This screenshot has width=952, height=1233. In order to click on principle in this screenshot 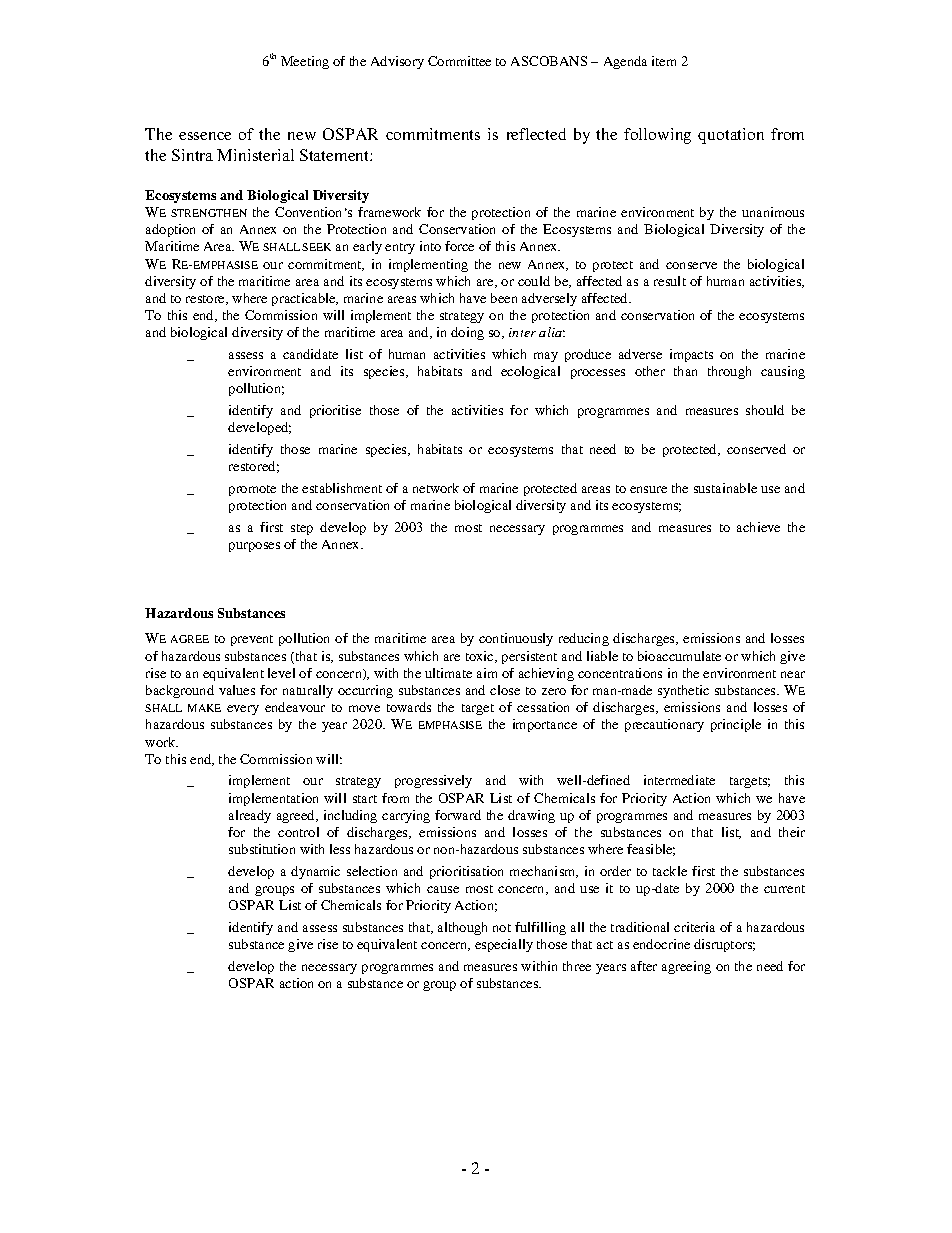, I will do `click(736, 725)`.
